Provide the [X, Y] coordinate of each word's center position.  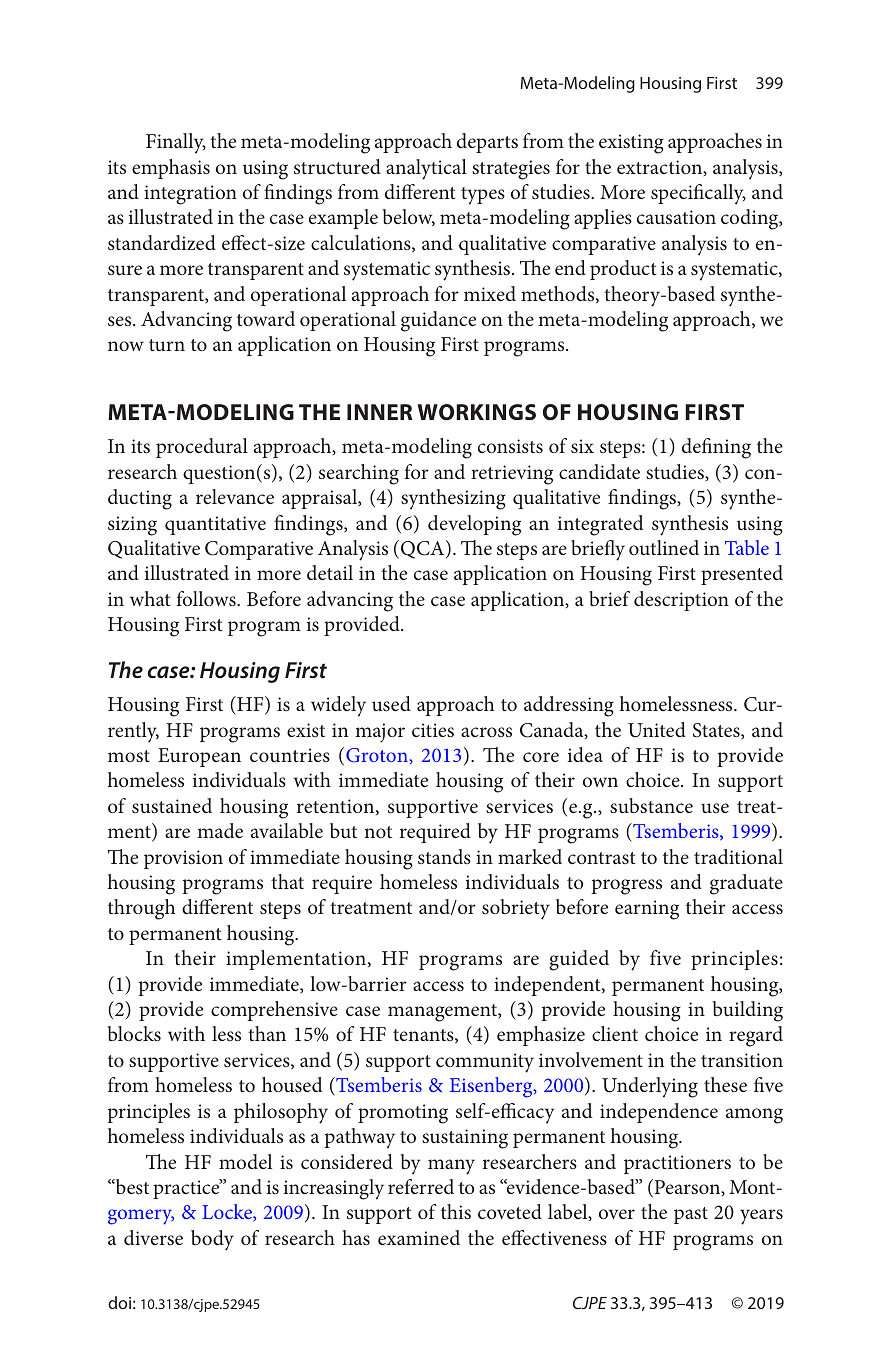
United [657, 730]
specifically [698, 194]
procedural [202, 448]
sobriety [516, 909]
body [212, 1240]
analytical [426, 169]
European [199, 757]
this [456, 1211]
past [691, 1215]
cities [433, 730]
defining [716, 448]
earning [647, 910]
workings [476, 412]
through [141, 909]
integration [190, 195]
